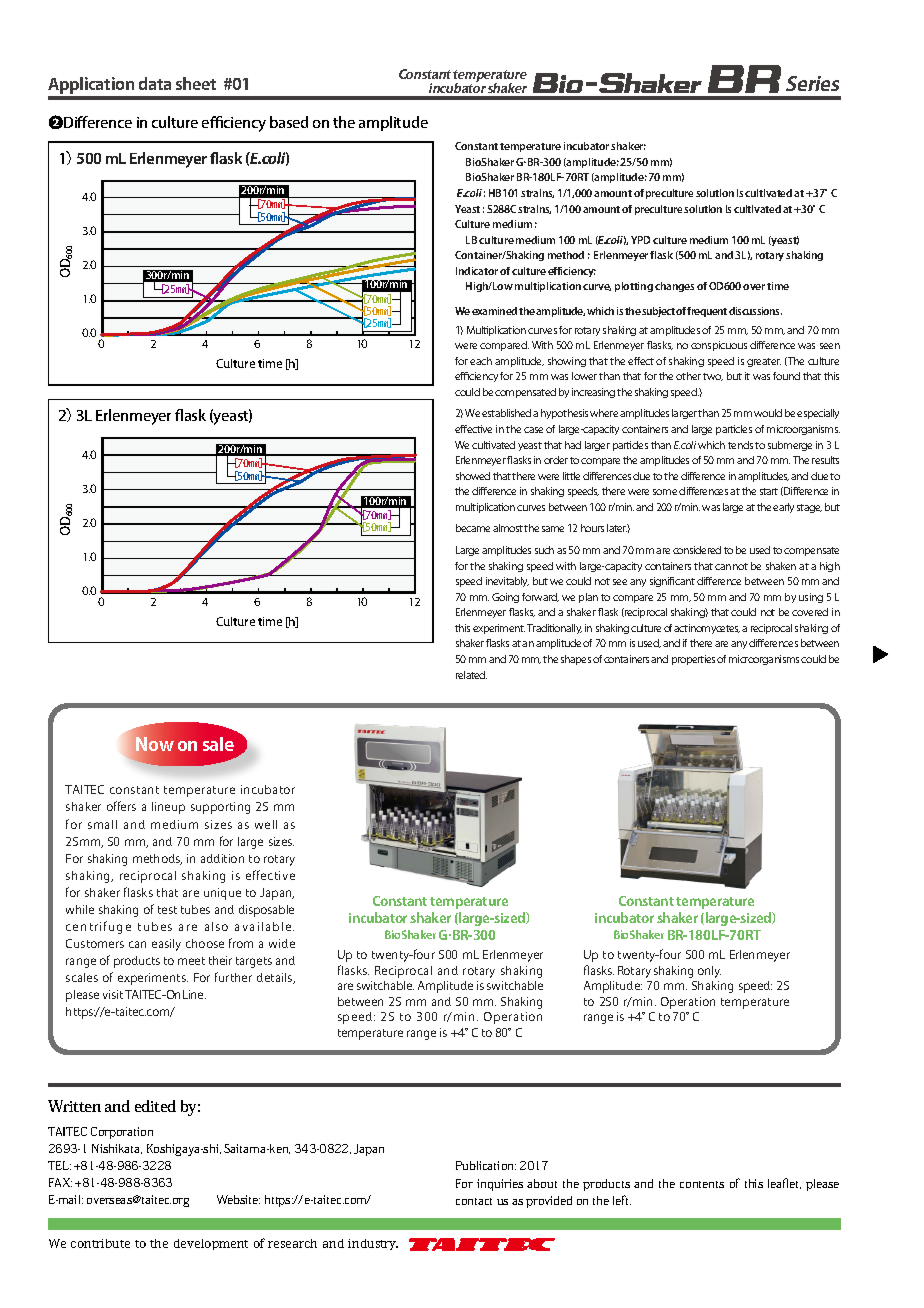 This screenshot has width=924, height=1308. Describe the element at coordinates (695, 660) in the screenshot. I see `properties` at that location.
